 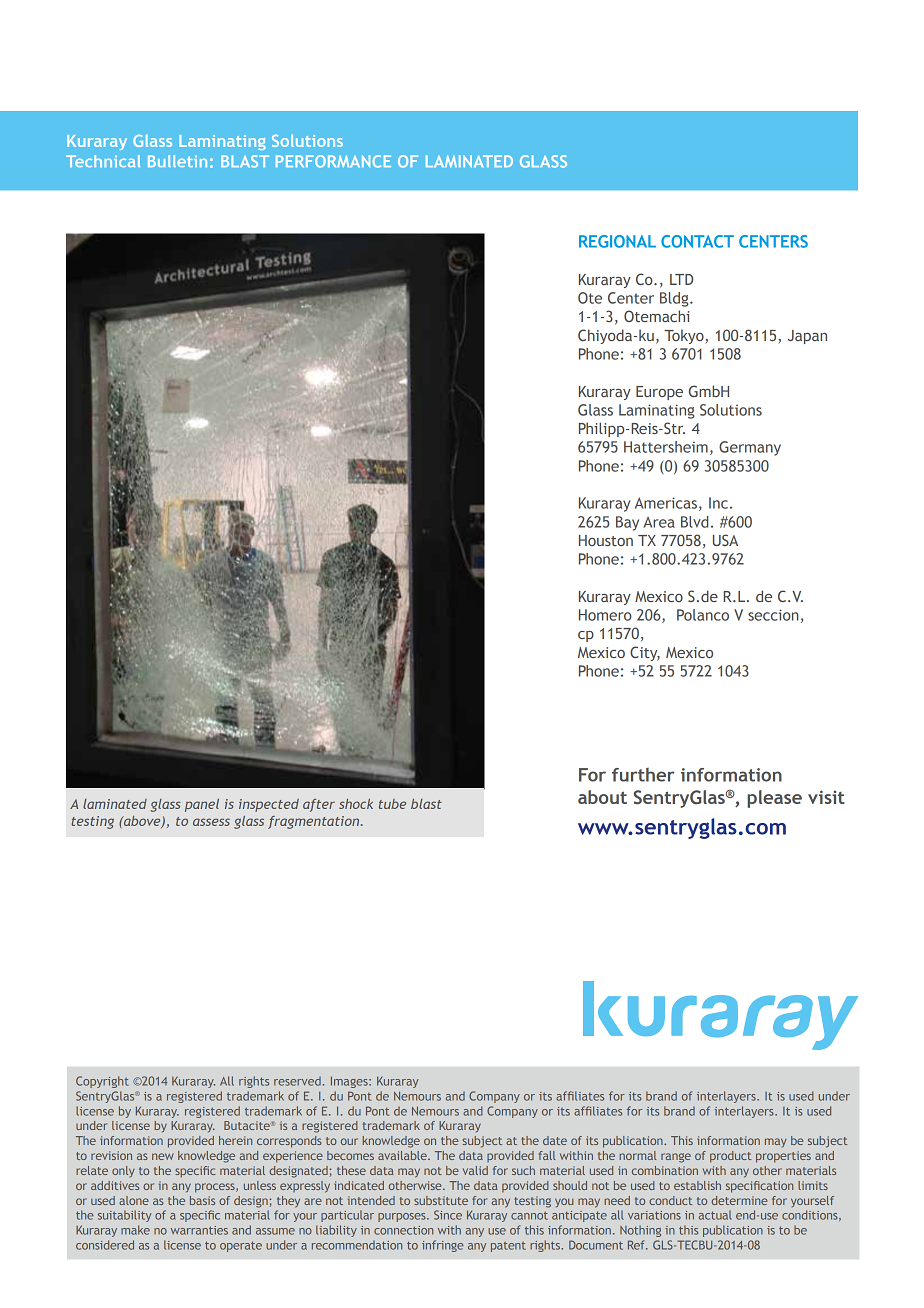 I want to click on Bulletin, so click(x=177, y=161).
